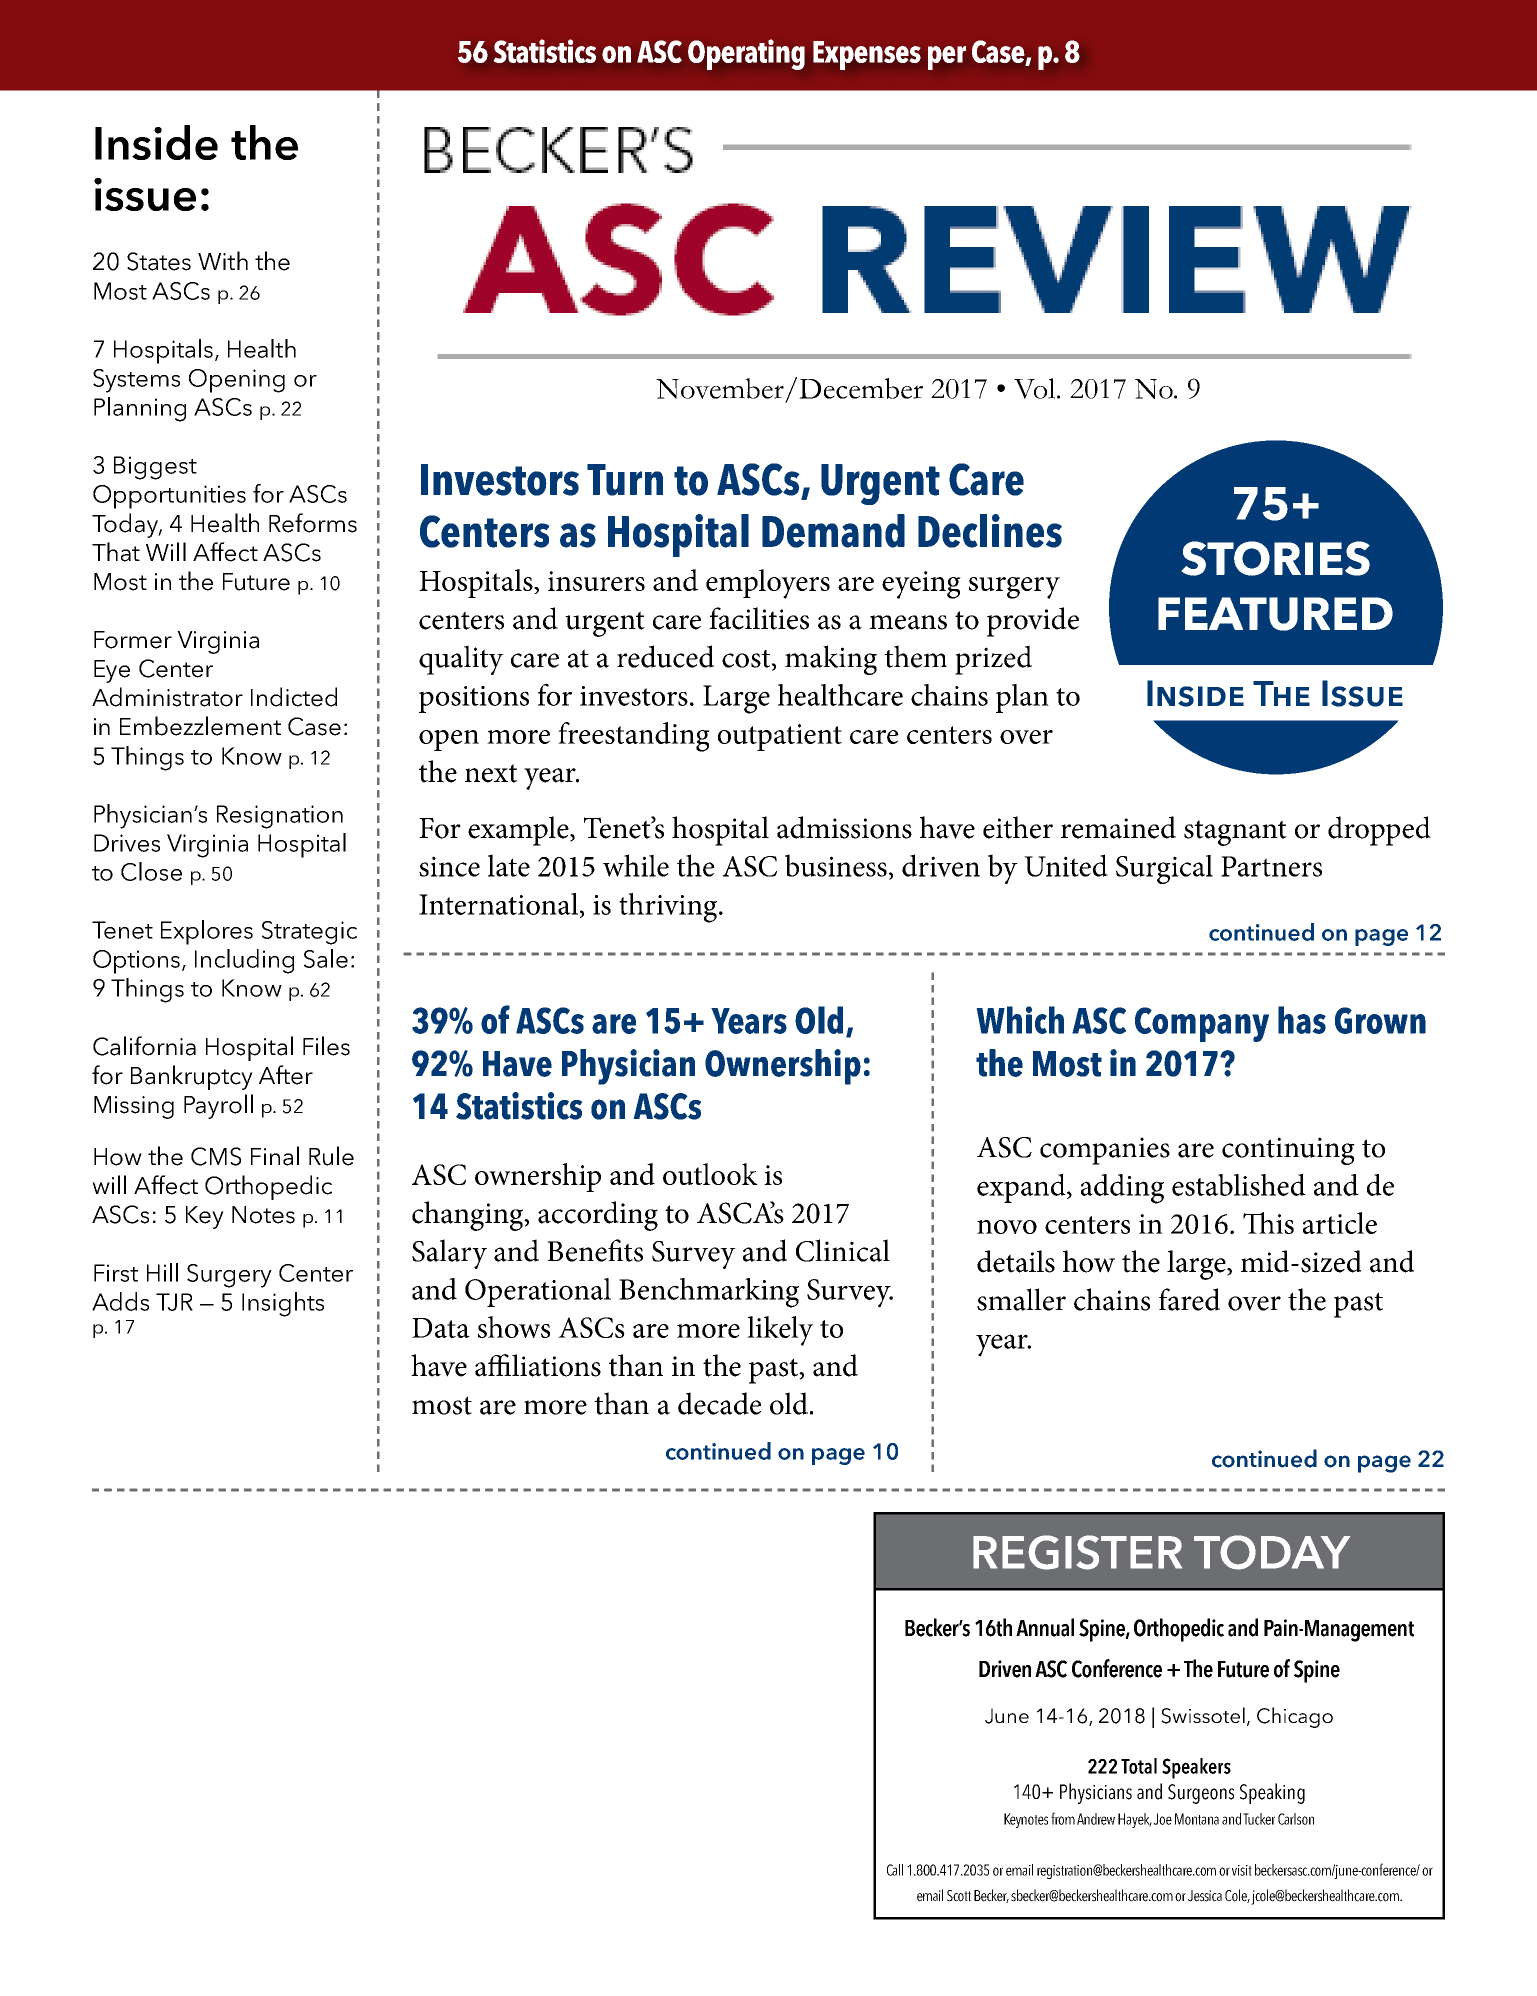 This document has height=1996, width=1537. I want to click on Benchmarking, so click(709, 1293).
